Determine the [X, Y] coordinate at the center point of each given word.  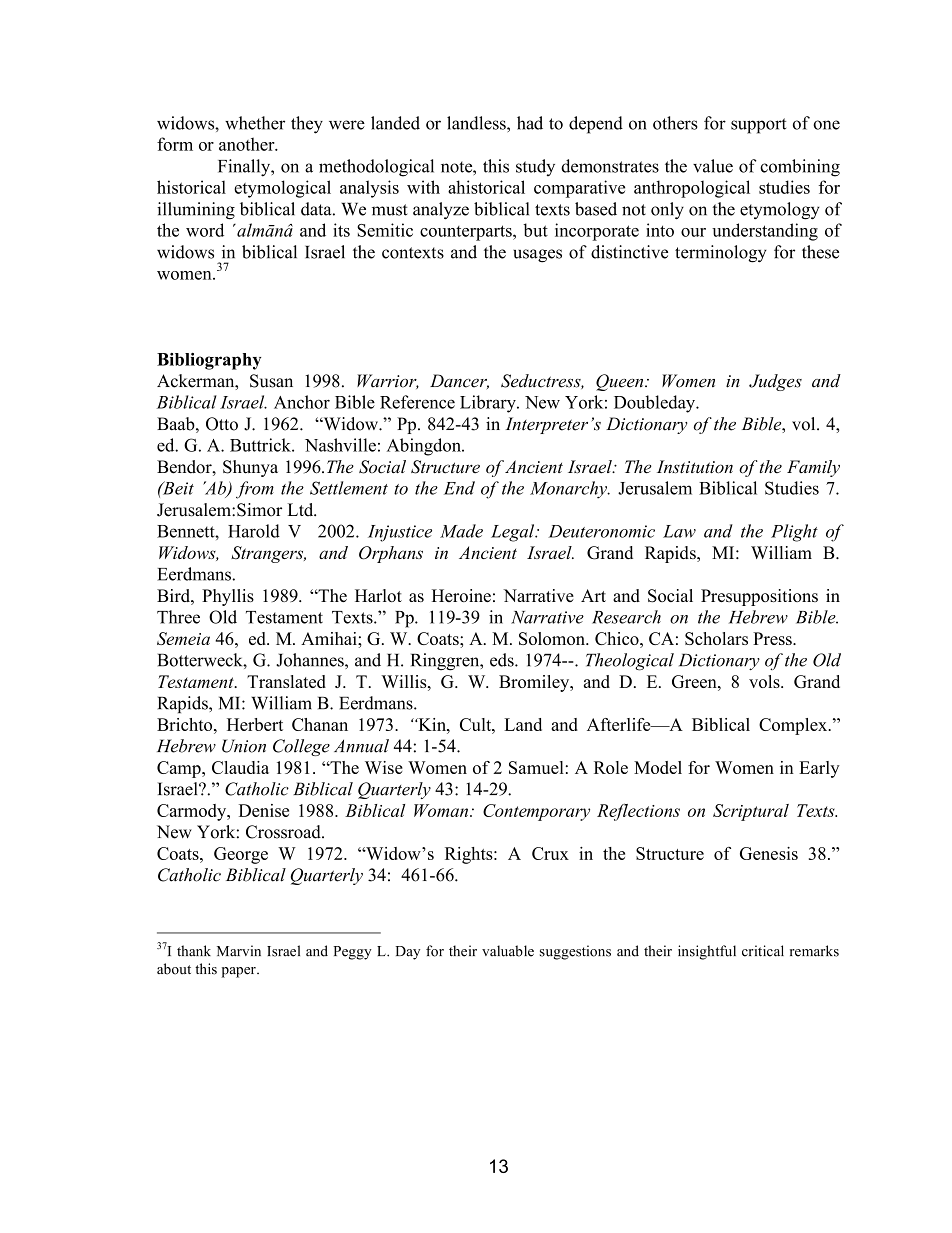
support [758, 126]
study [535, 167]
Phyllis [228, 597]
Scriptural [751, 812]
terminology [721, 254]
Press [773, 638]
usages [537, 256]
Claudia [240, 767]
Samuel [536, 767]
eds [503, 660]
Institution [695, 467]
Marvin [239, 951]
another [248, 144]
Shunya [250, 468]
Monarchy [569, 490]
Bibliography [209, 361]
